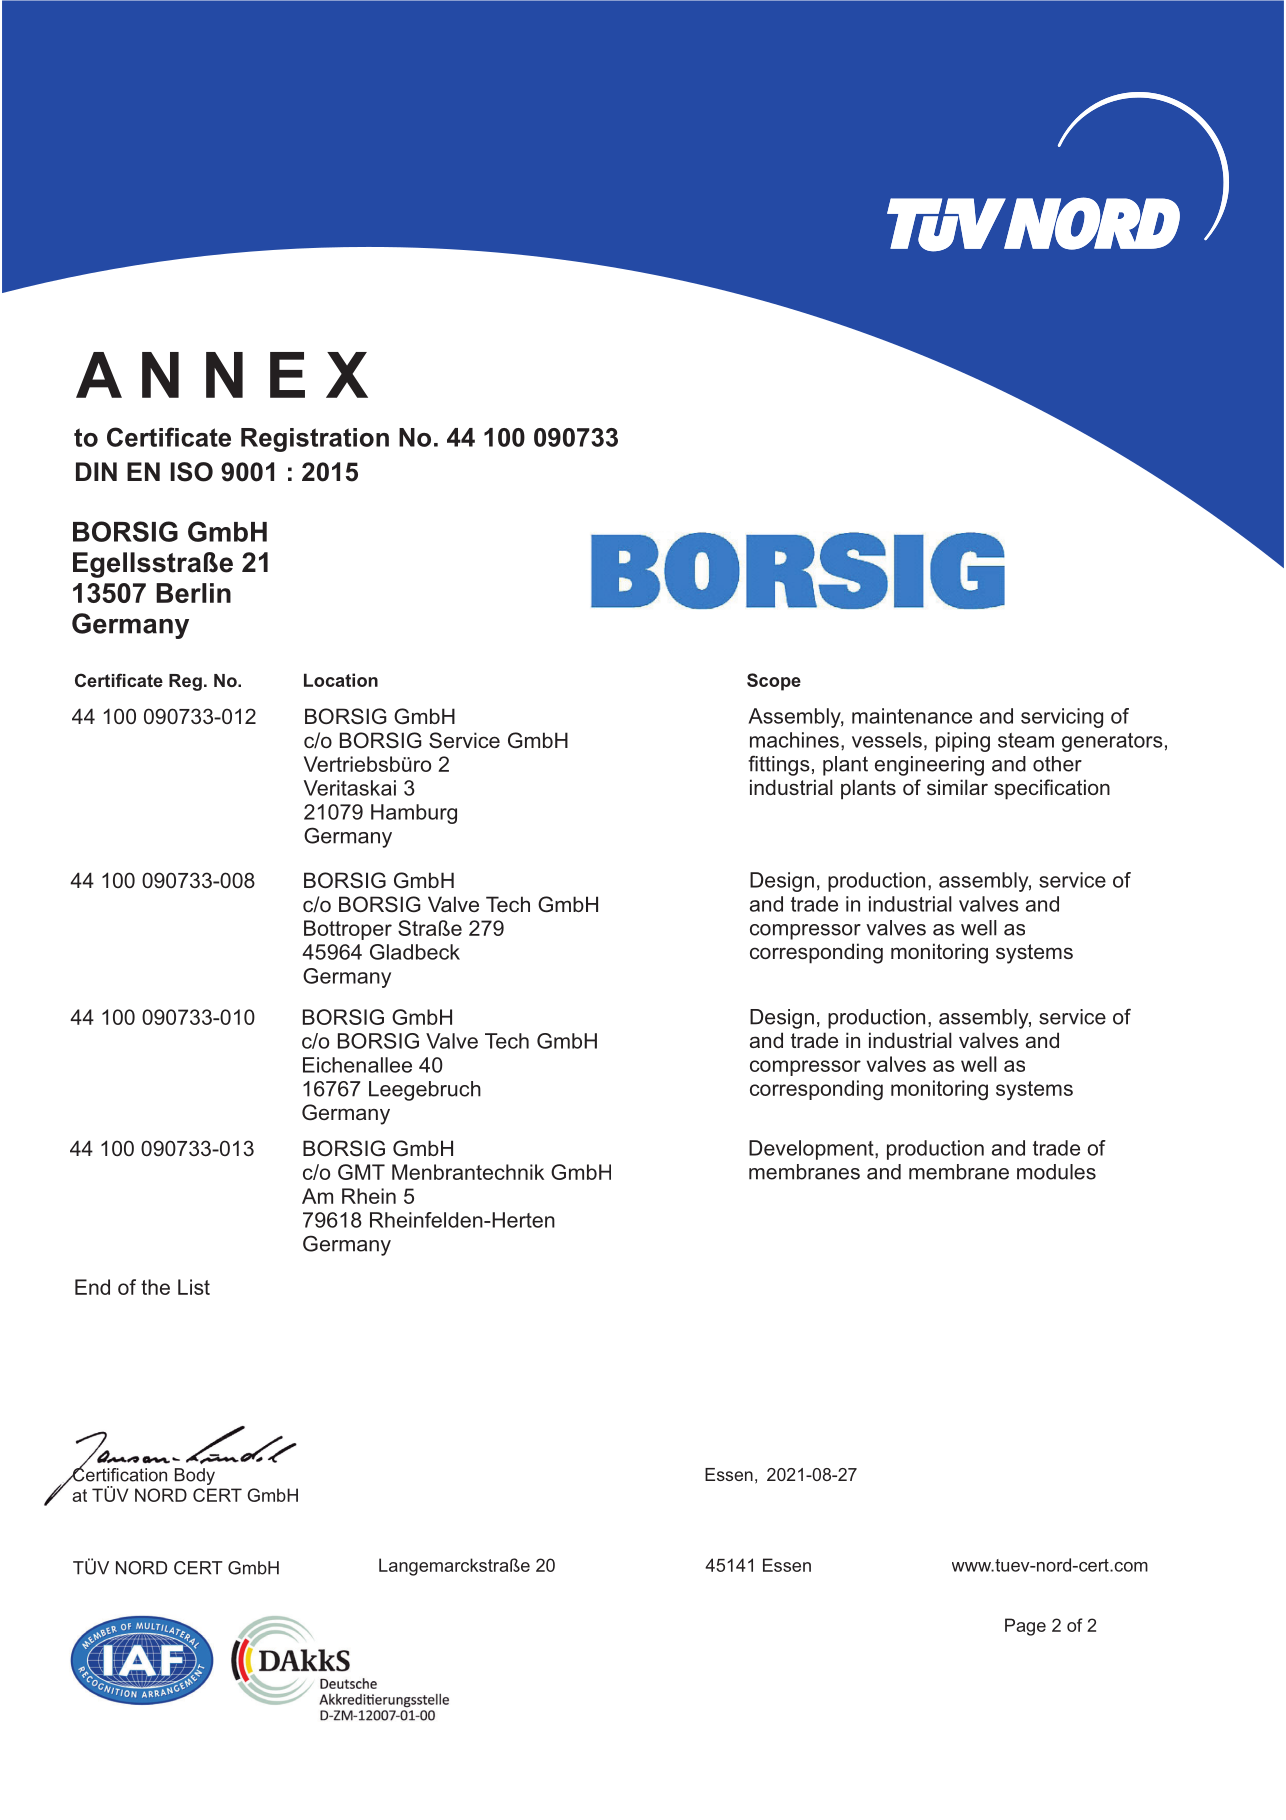 The image size is (1286, 1820). I want to click on Scope, so click(774, 682).
